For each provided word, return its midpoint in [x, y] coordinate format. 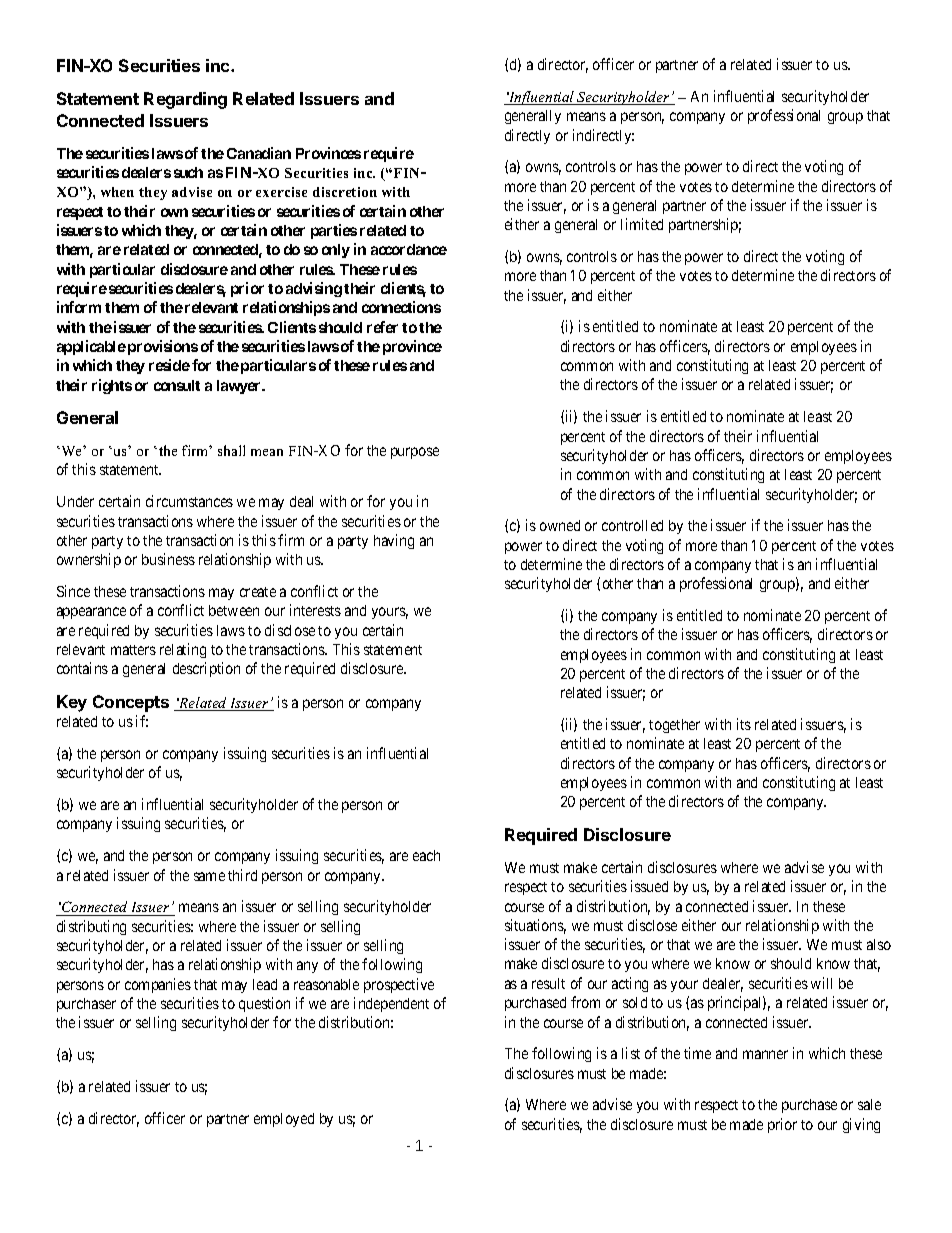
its [744, 724]
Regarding [185, 100]
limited [642, 224]
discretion [345, 192]
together [674, 726]
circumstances [189, 501]
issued [649, 886]
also [879, 944]
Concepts [131, 703]
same [209, 876]
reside [169, 365]
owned [560, 525]
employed [284, 1120]
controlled [632, 525]
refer [382, 327]
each [426, 855]
